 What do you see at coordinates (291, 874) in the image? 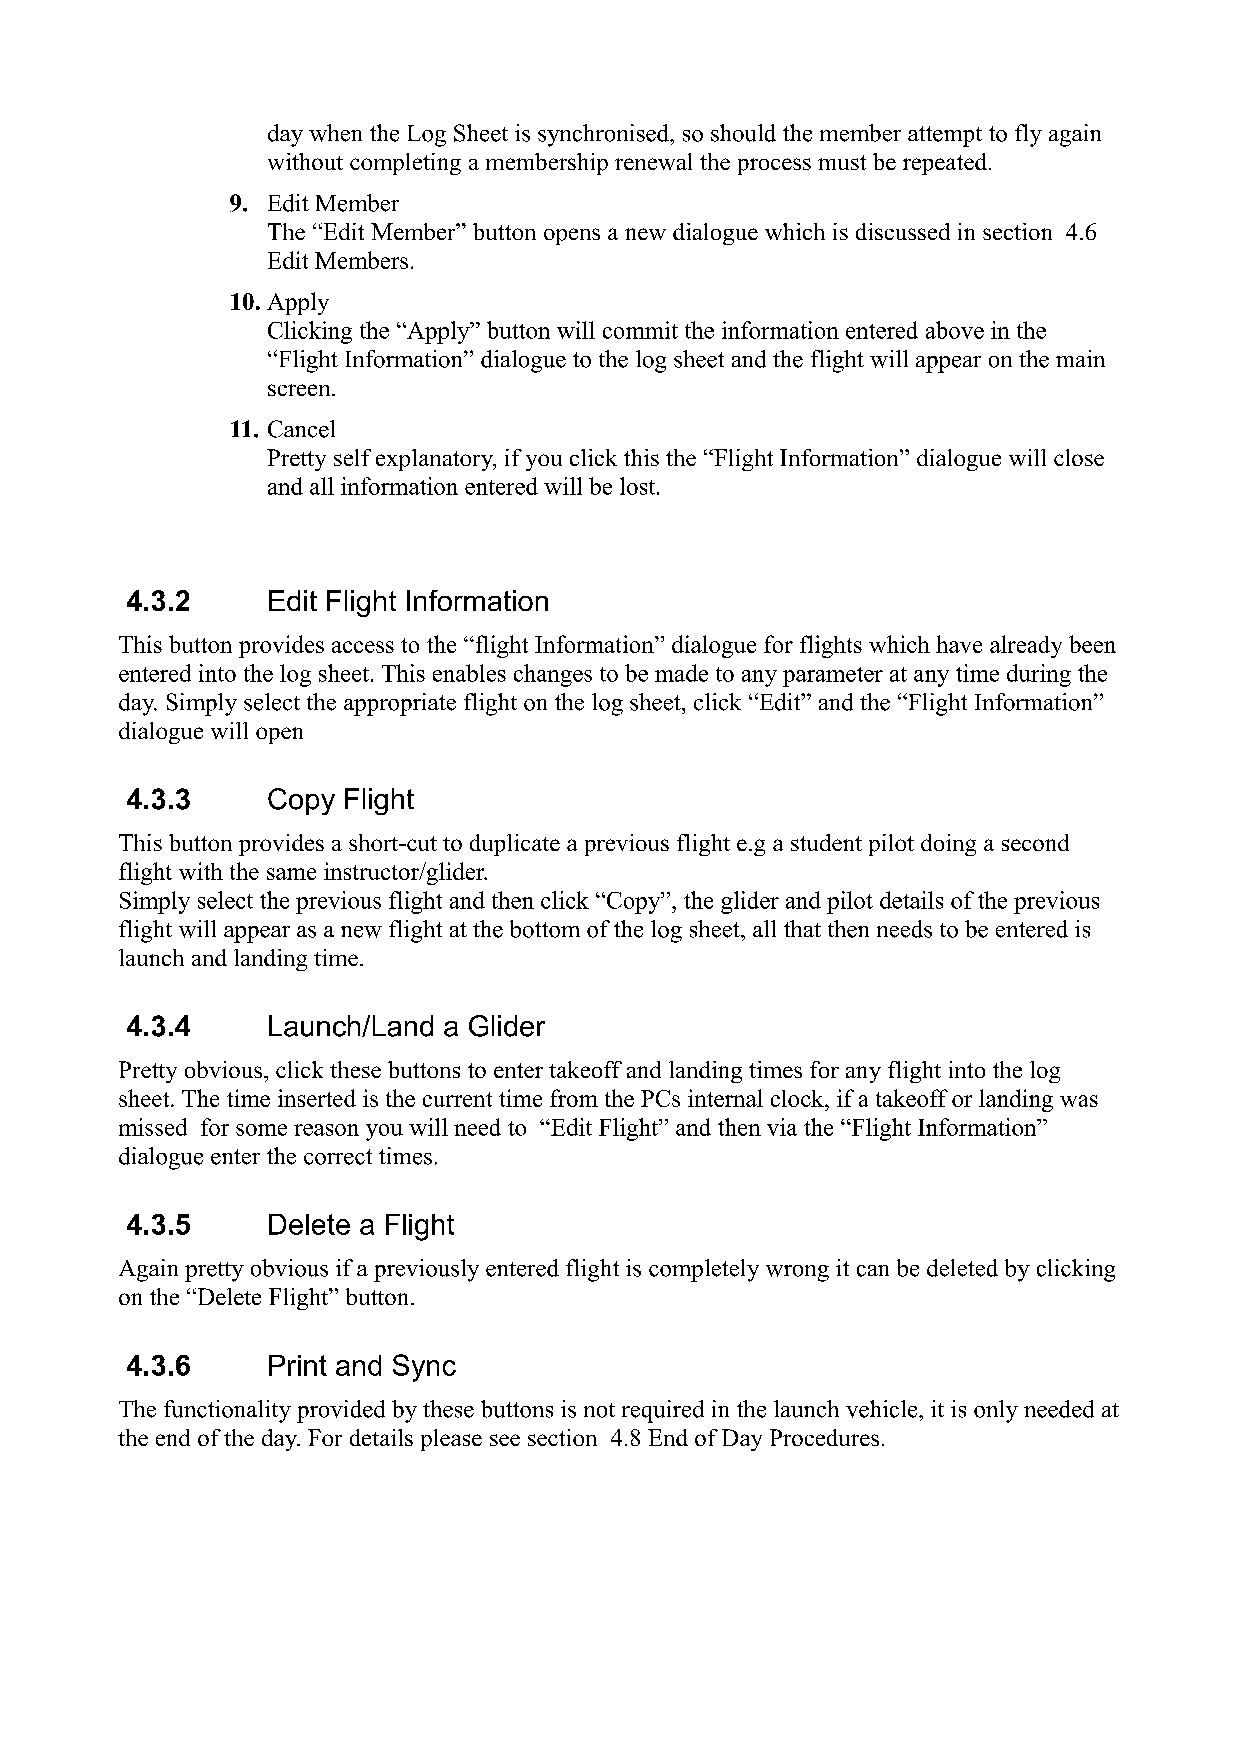
I see `same` at bounding box center [291, 874].
